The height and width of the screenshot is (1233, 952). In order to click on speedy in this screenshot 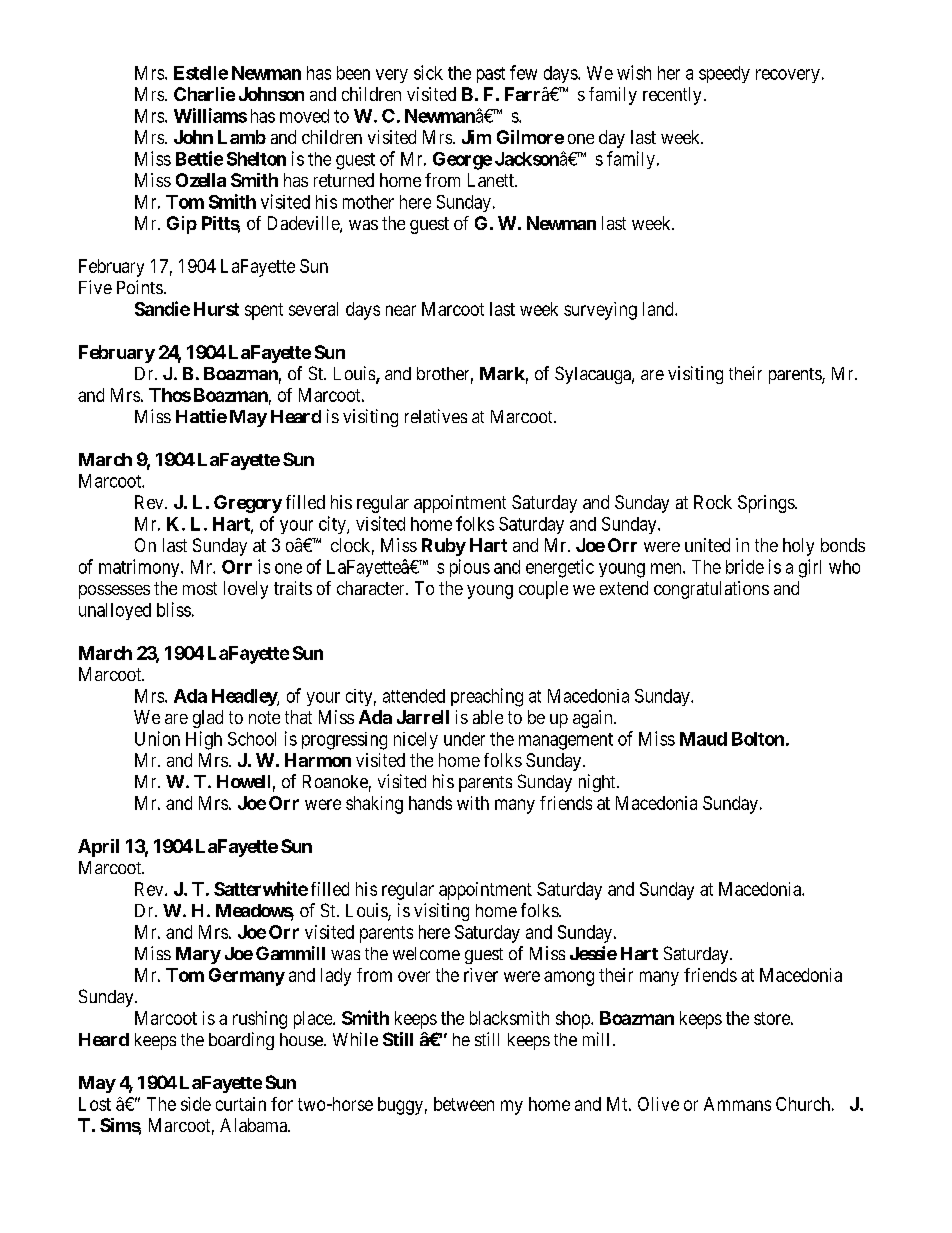, I will do `click(724, 74)`.
